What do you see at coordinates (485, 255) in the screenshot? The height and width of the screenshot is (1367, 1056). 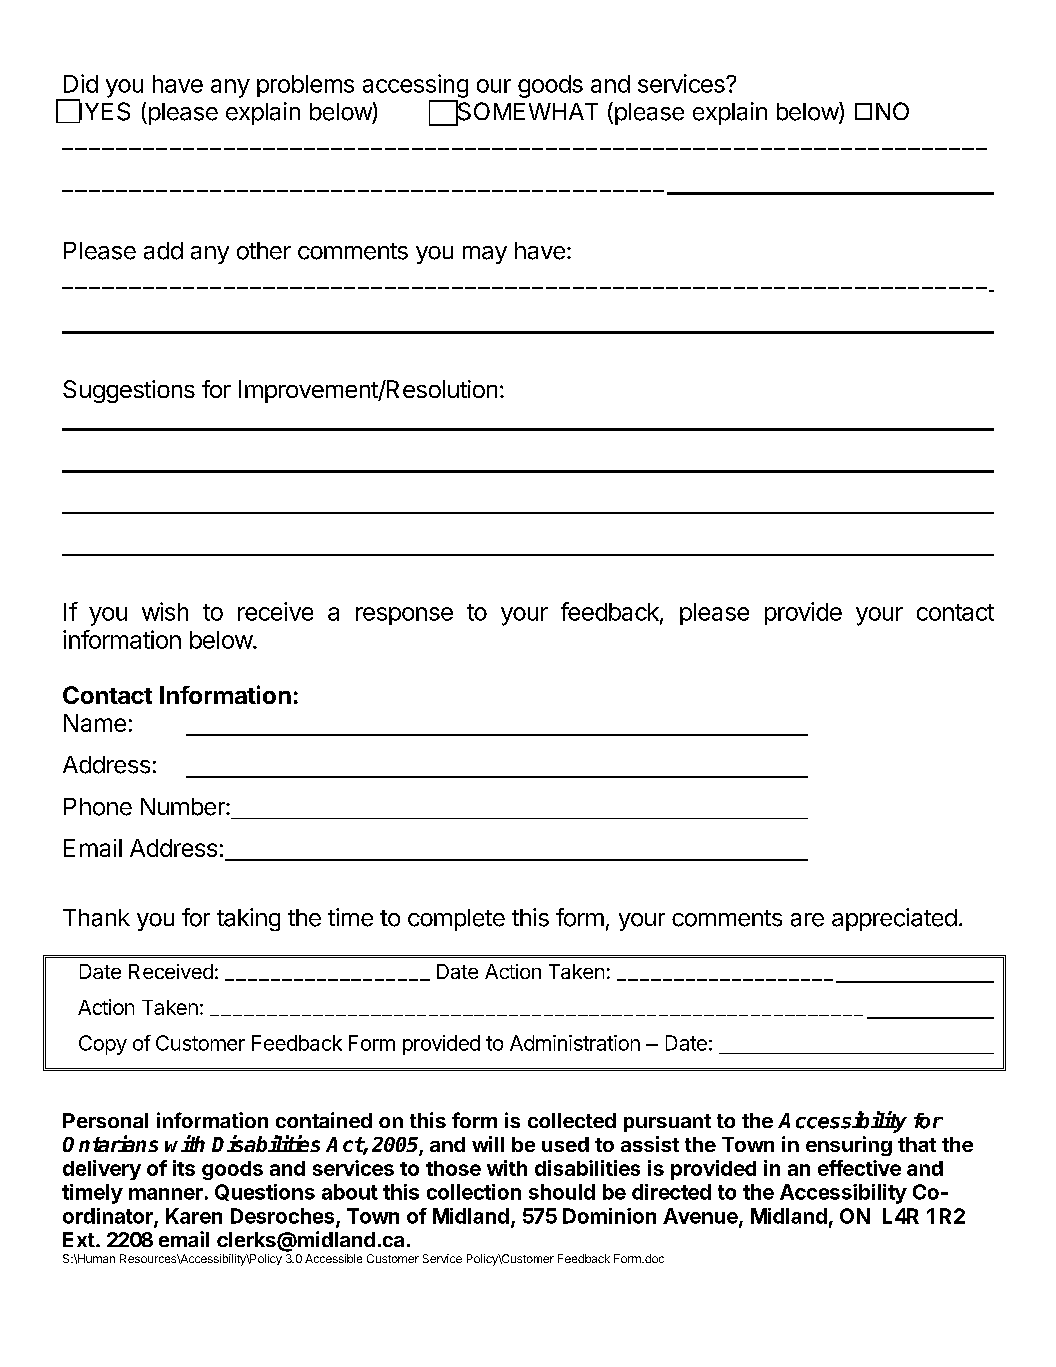 I see `may` at bounding box center [485, 255].
